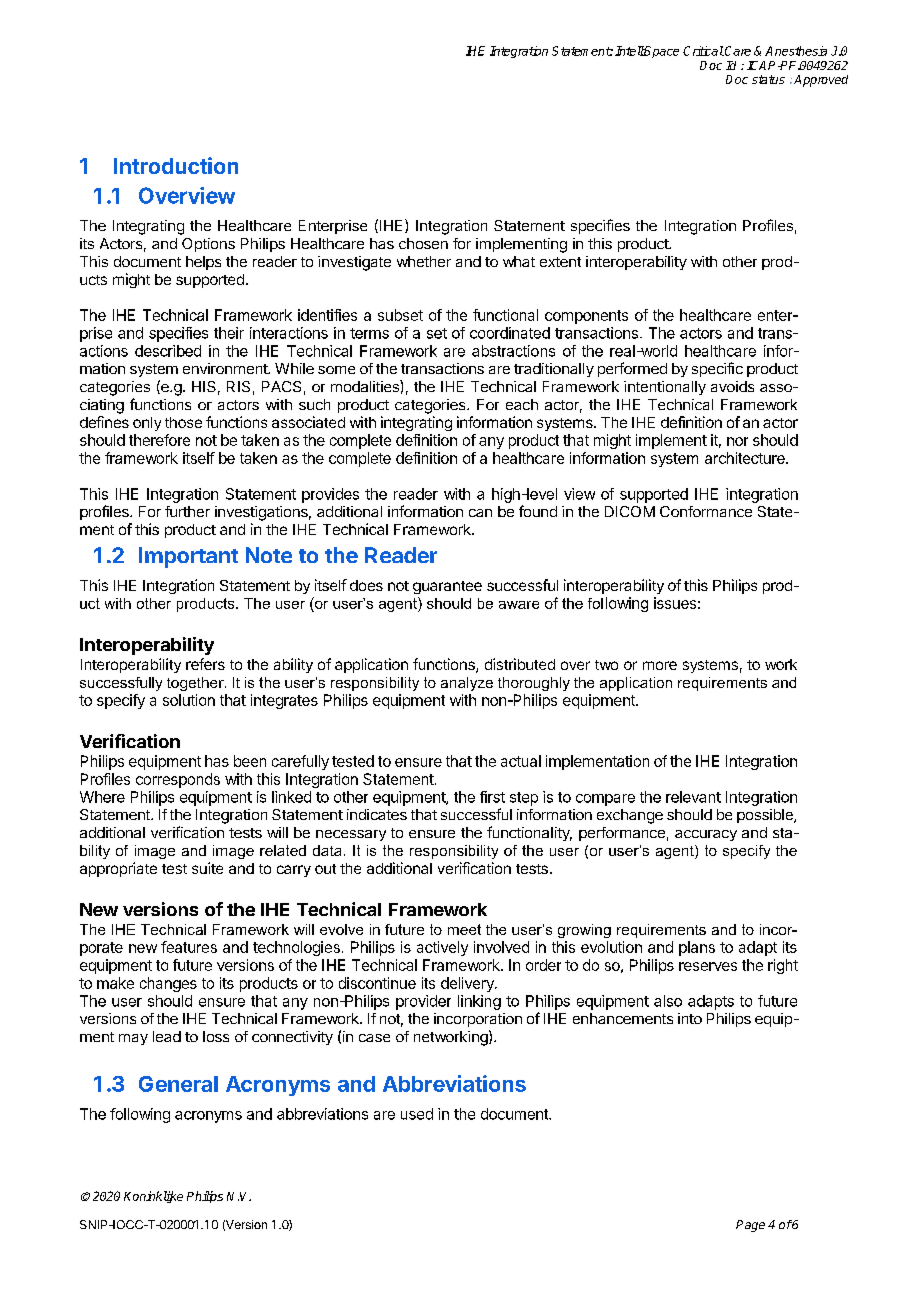 Image resolution: width=924 pixels, height=1308 pixels. What do you see at coordinates (746, 458) in the page?
I see `architecture` at bounding box center [746, 458].
